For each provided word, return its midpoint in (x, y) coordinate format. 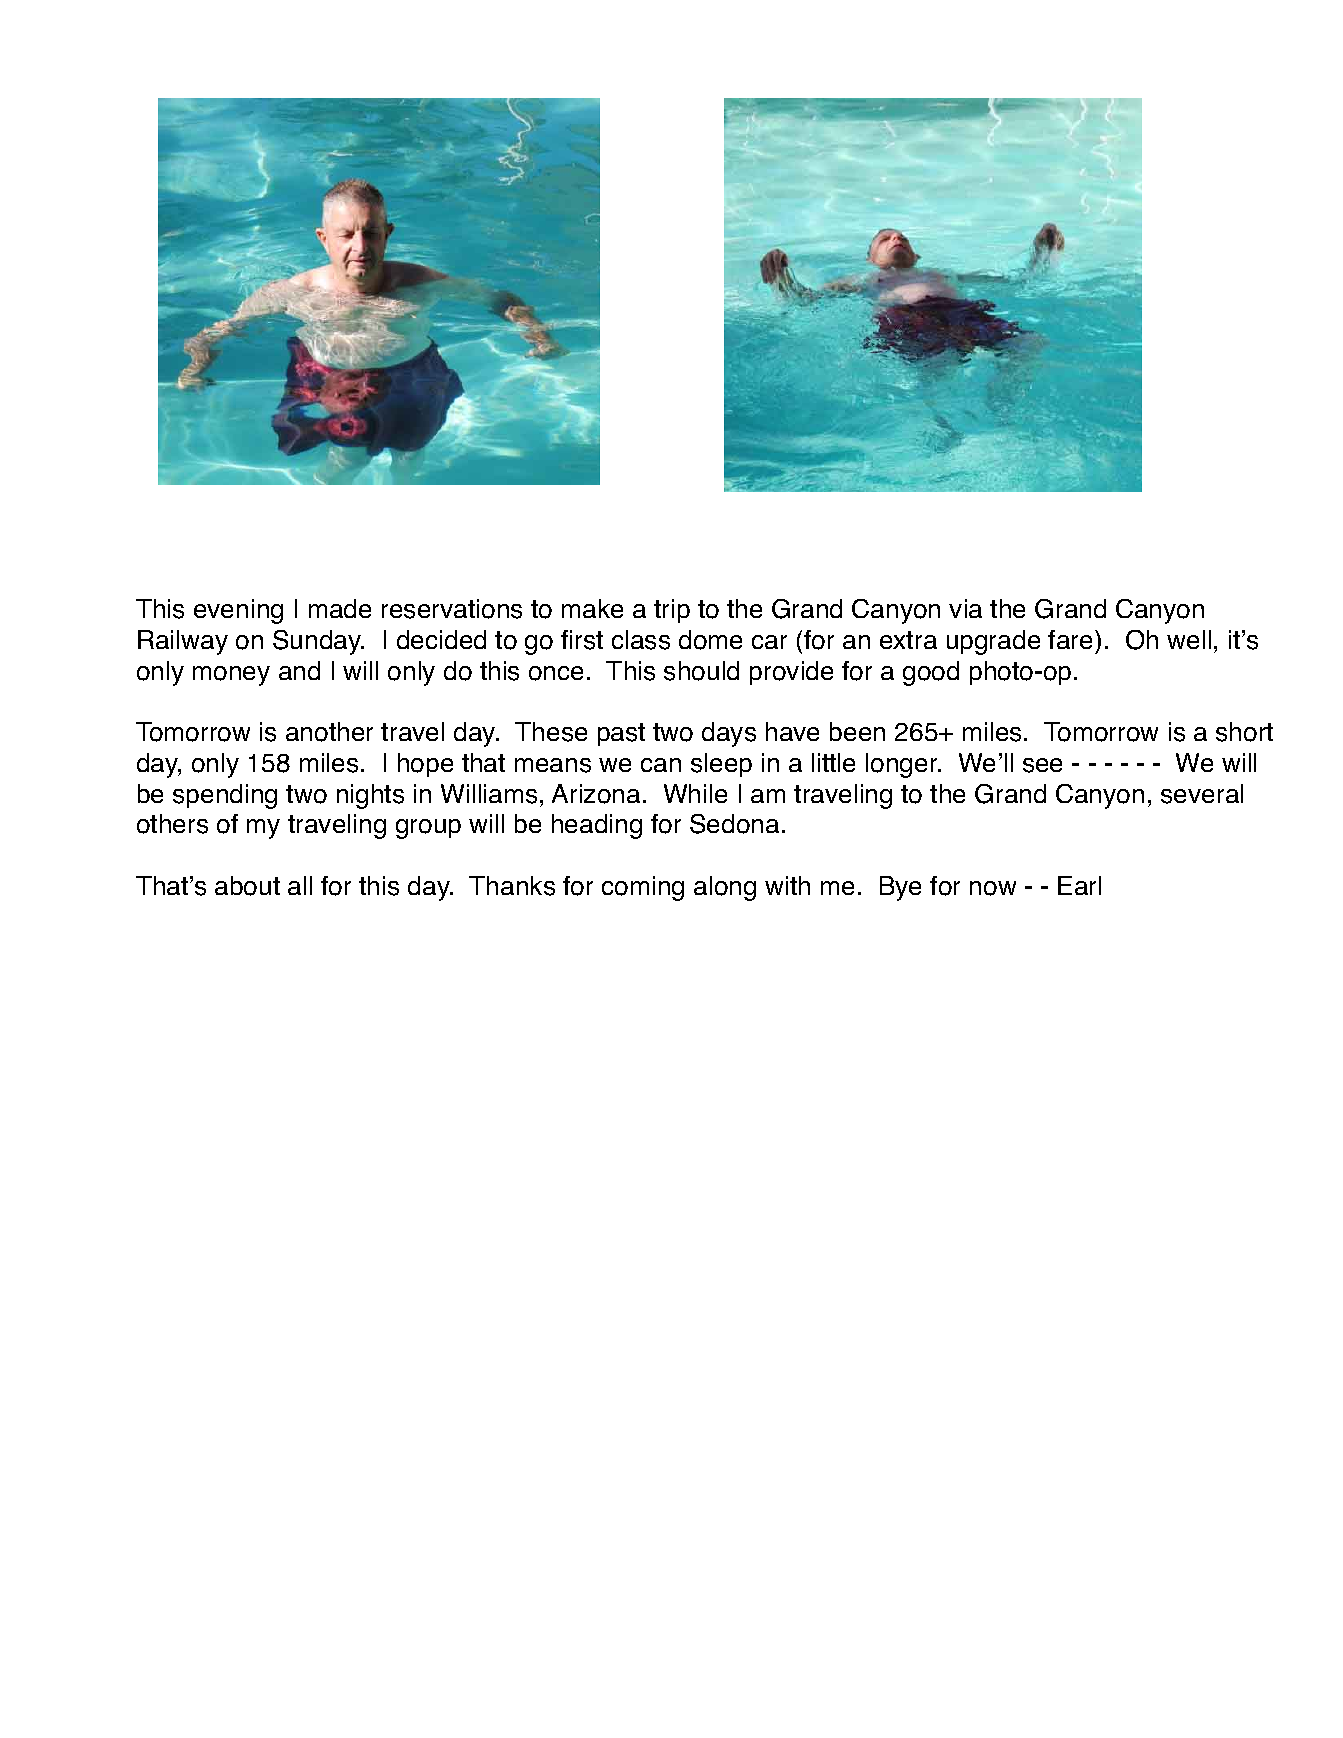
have (792, 731)
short (1244, 732)
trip (672, 611)
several (1202, 794)
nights (370, 796)
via (965, 608)
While (695, 793)
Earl (1079, 885)
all (300, 885)
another (329, 732)
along (725, 888)
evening (238, 611)
